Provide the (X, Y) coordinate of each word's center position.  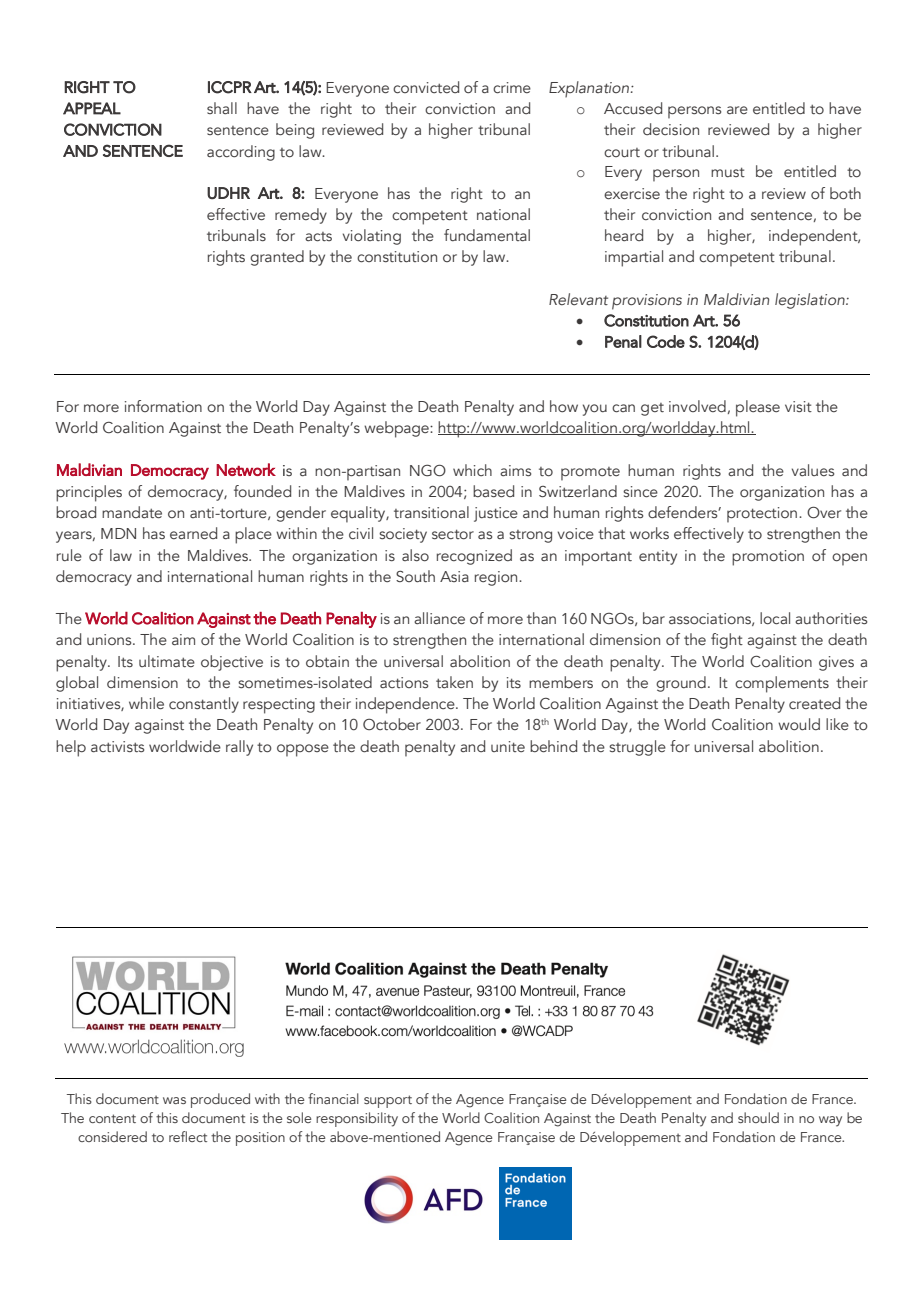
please (758, 408)
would (799, 724)
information (163, 406)
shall (222, 108)
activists (117, 746)
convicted (426, 87)
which (472, 470)
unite (508, 746)
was (174, 1100)
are (737, 110)
